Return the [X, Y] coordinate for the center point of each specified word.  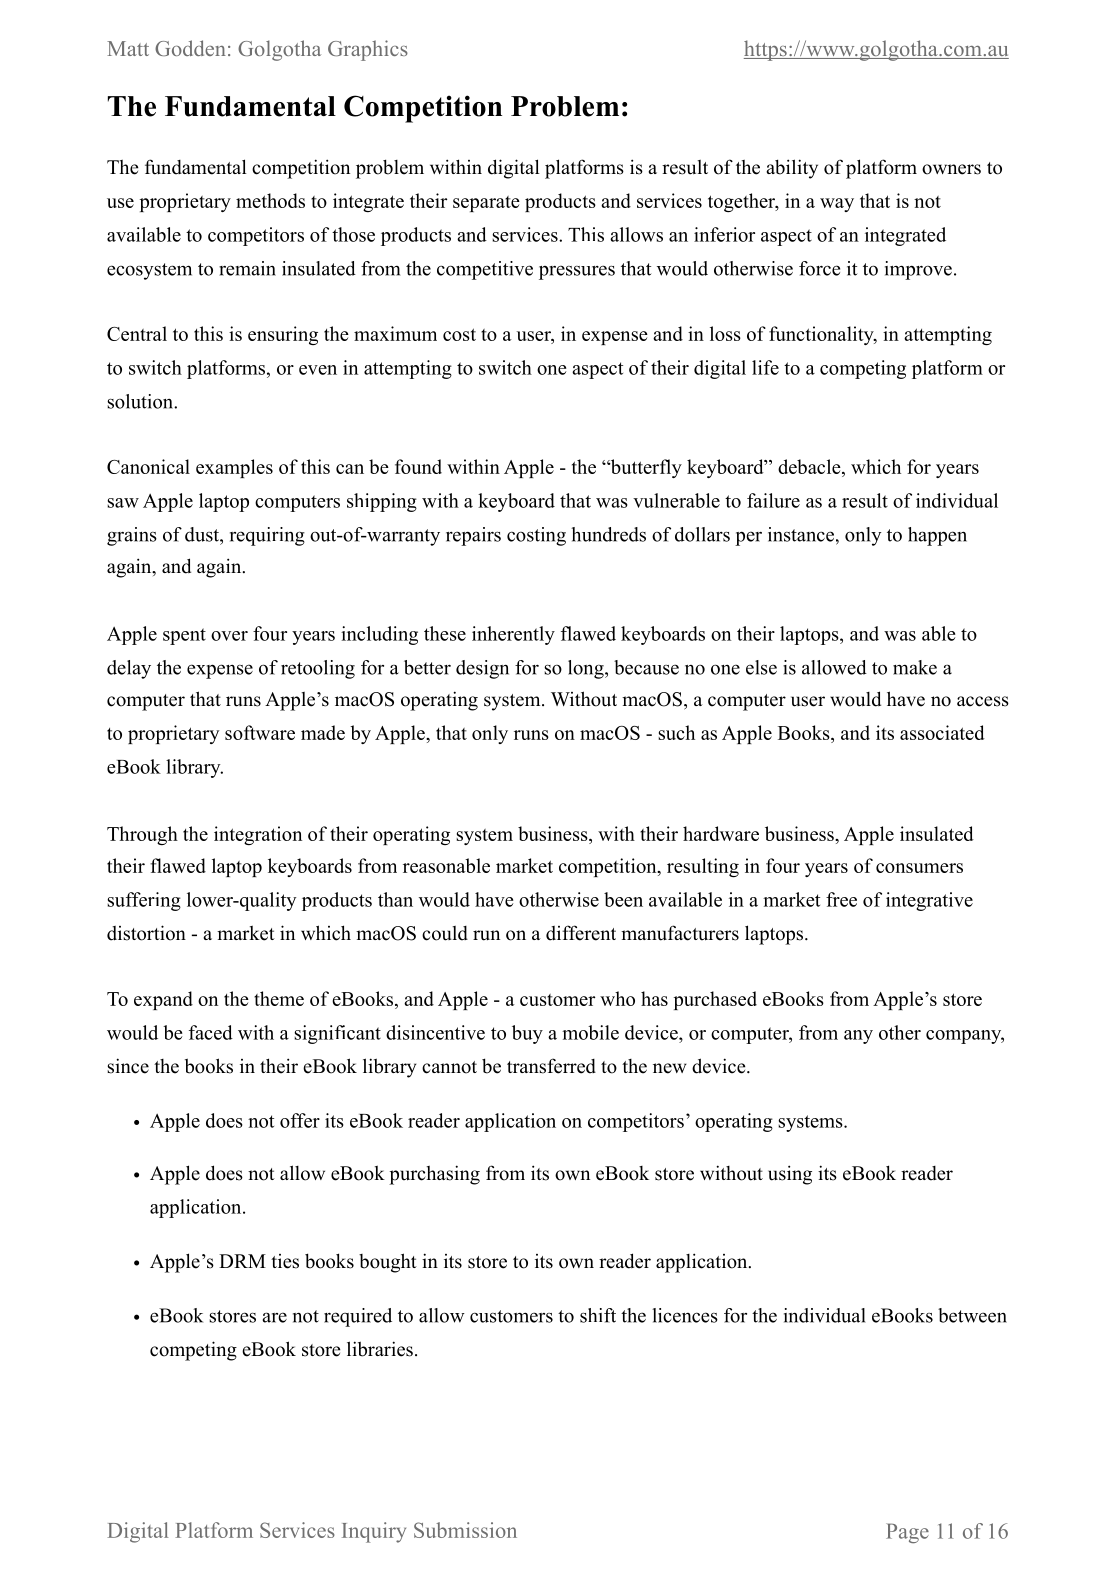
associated [942, 732]
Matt [128, 48]
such [676, 732]
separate [486, 204]
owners [951, 169]
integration [258, 835]
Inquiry [374, 1532]
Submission [465, 1530]
